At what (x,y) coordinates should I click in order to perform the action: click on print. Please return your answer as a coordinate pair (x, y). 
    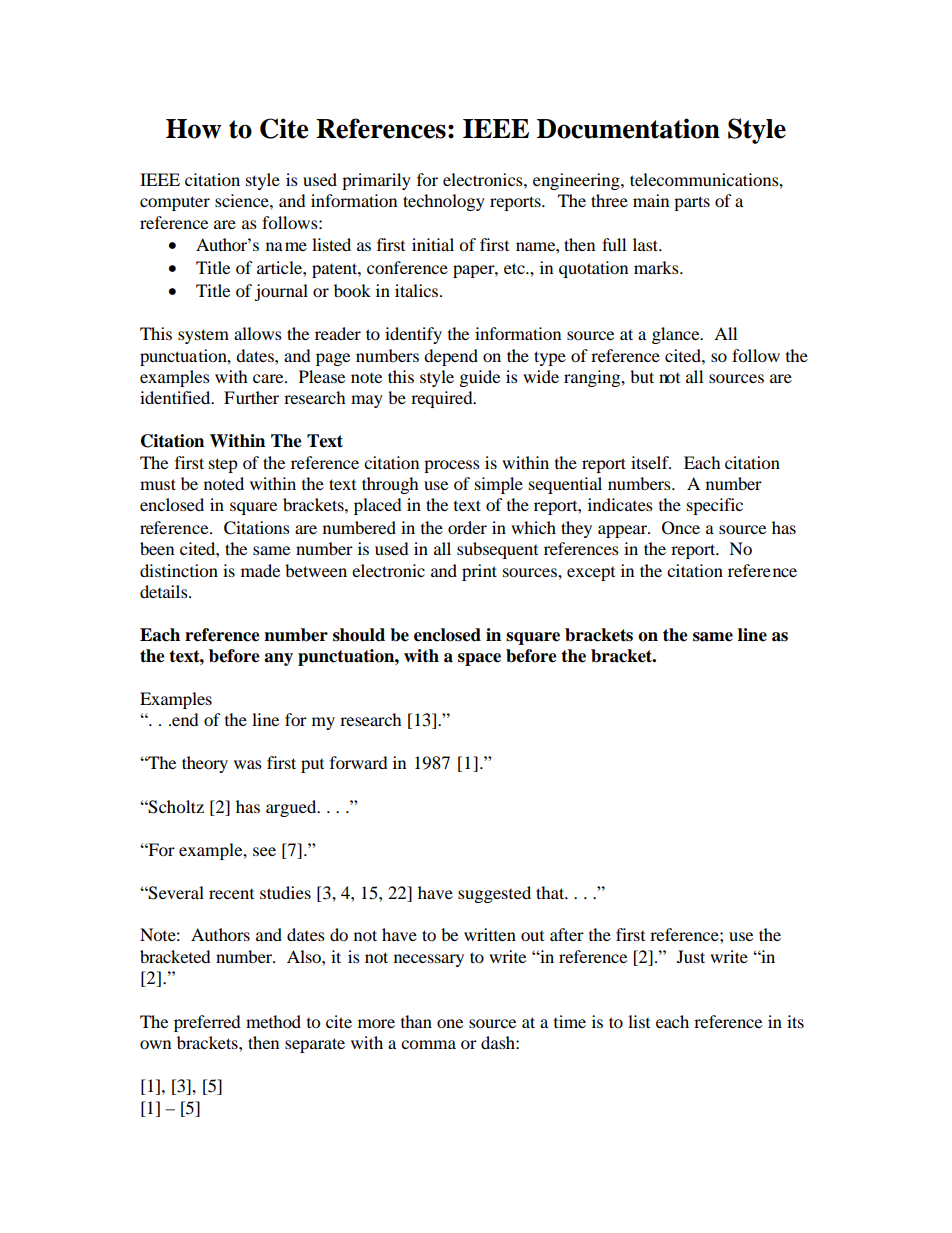
    Looking at the image, I should click on (479, 572).
